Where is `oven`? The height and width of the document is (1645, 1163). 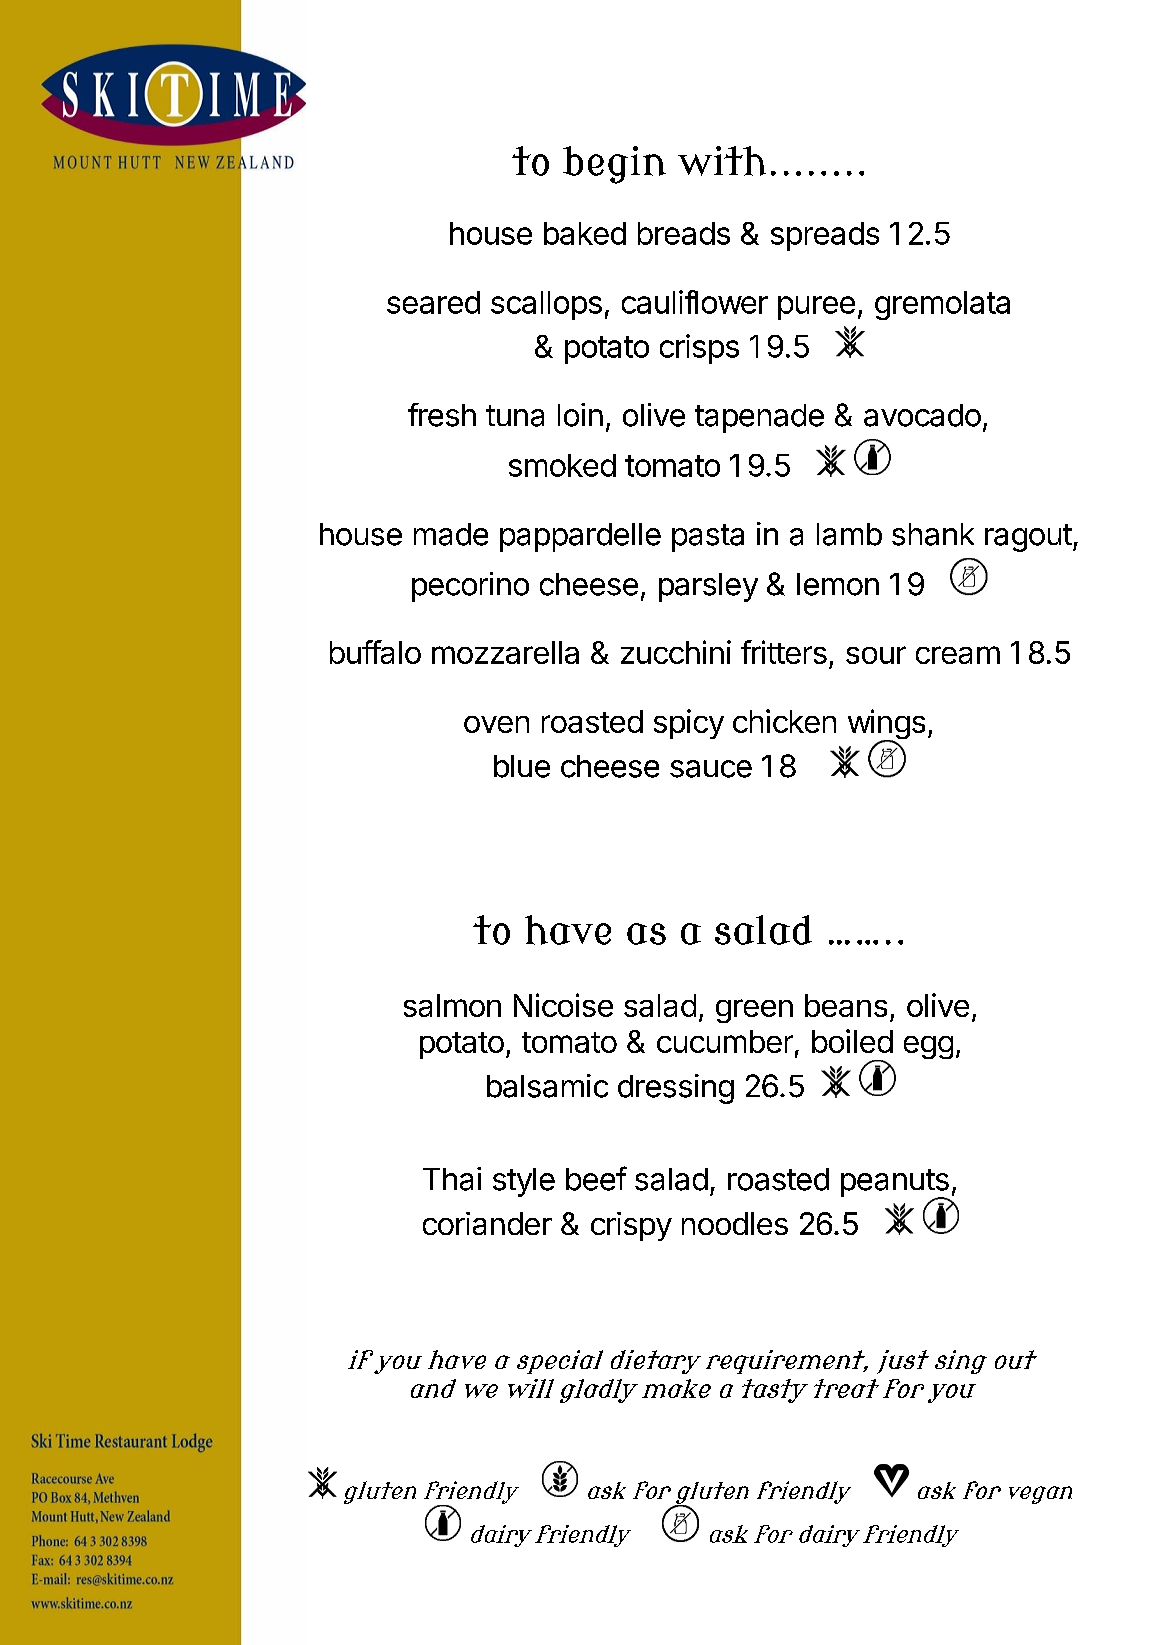 oven is located at coordinates (496, 724).
